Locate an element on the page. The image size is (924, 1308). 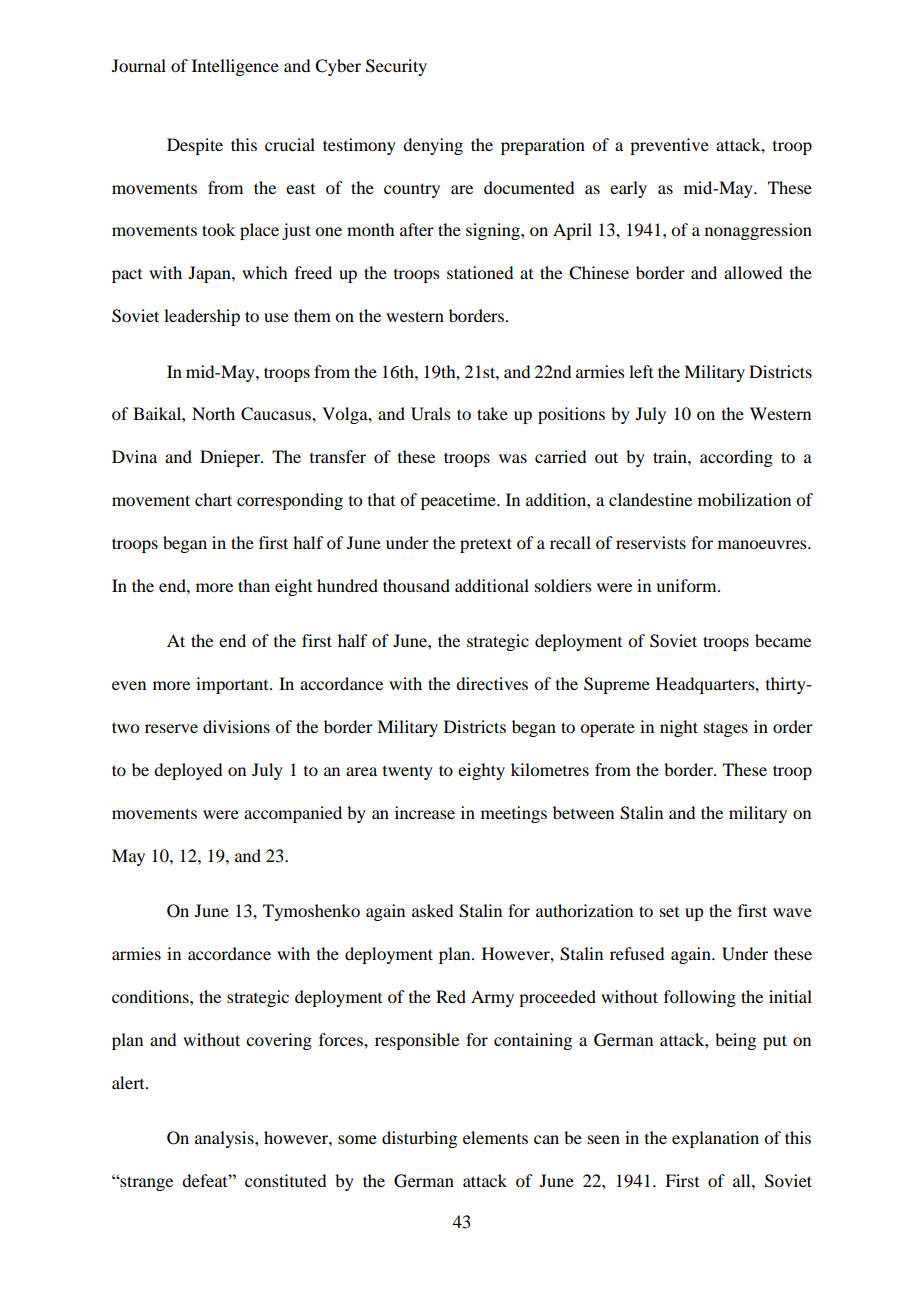
take is located at coordinates (492, 413).
